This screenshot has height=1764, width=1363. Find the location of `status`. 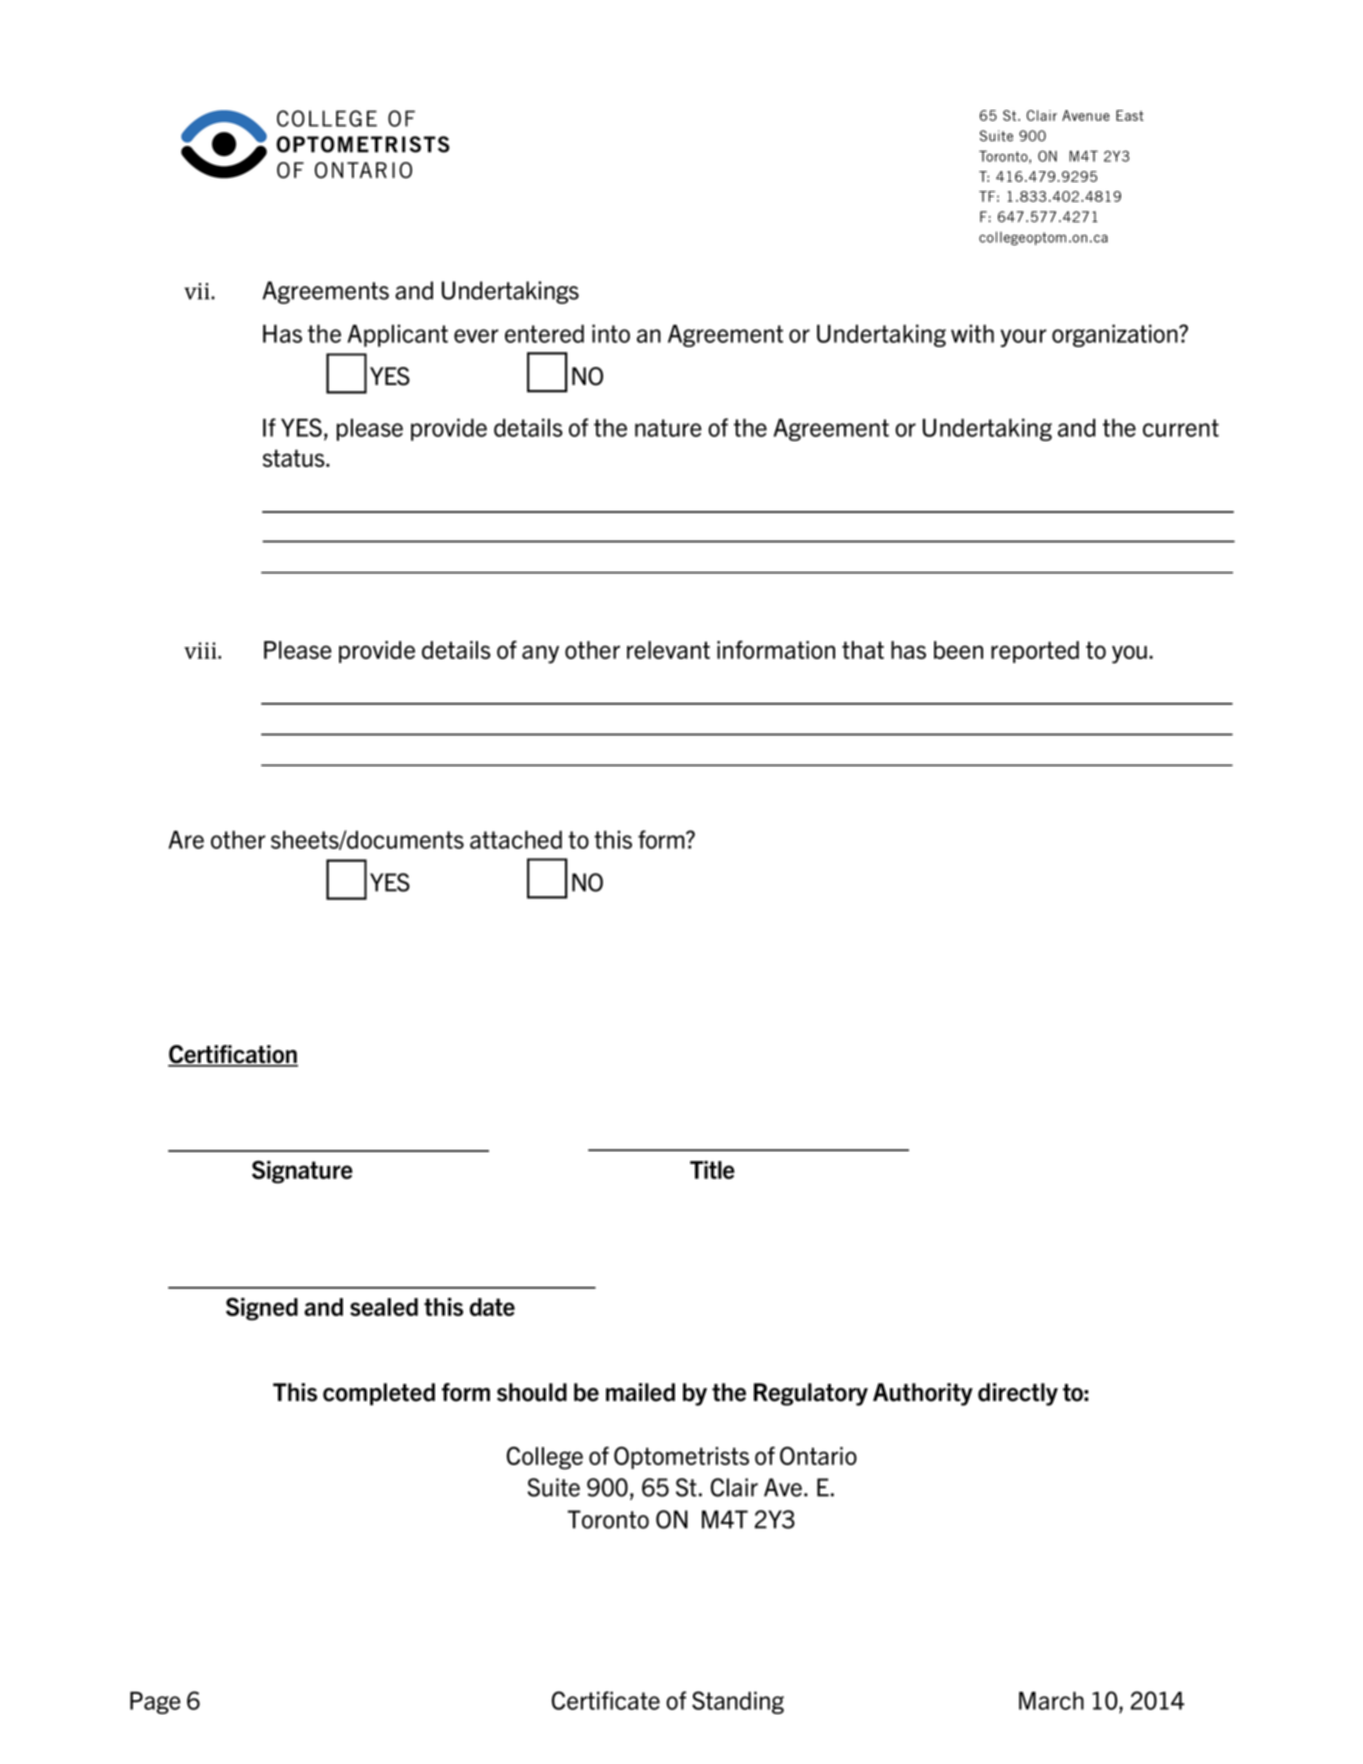

status is located at coordinates (295, 458).
